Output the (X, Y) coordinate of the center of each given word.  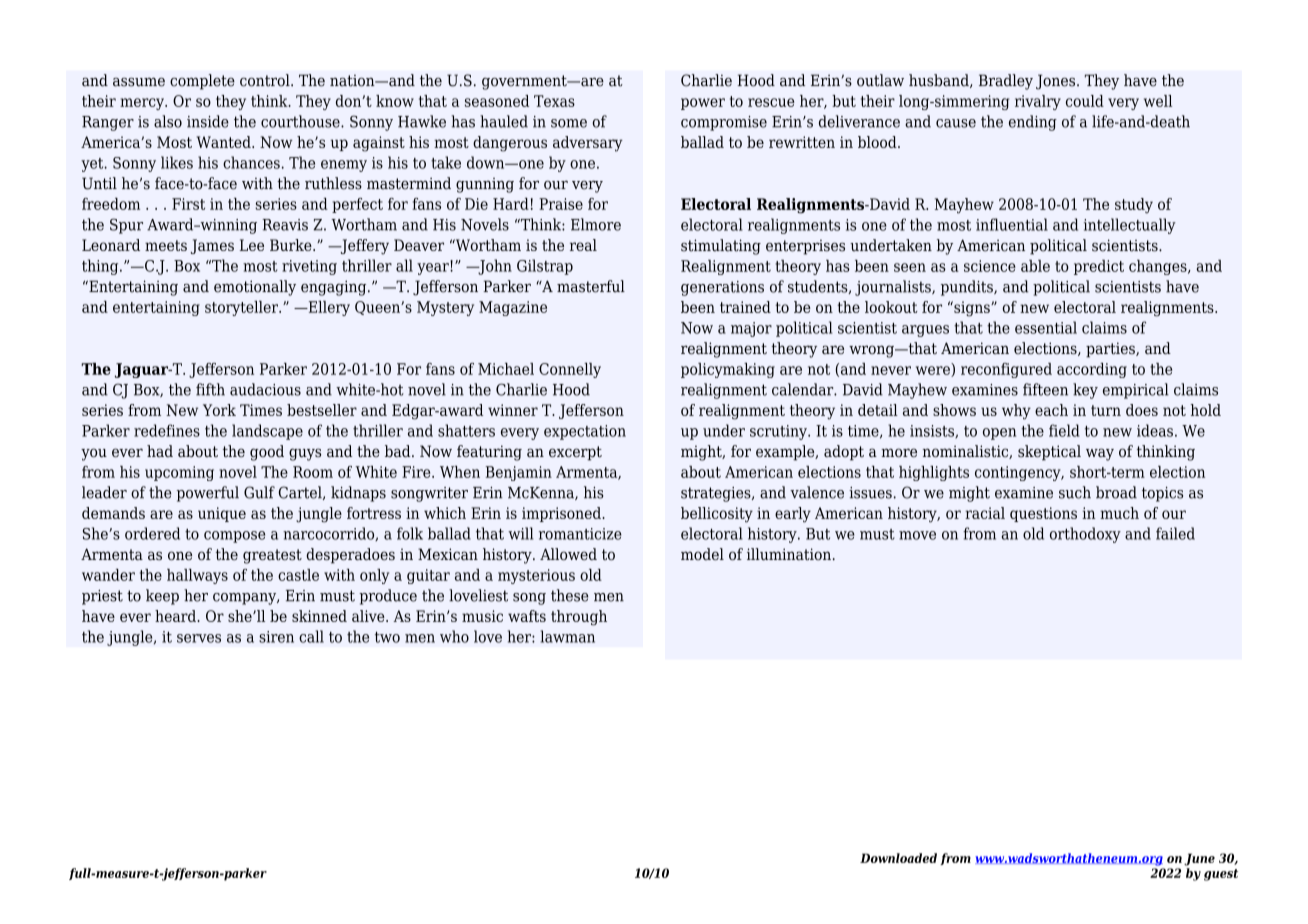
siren (276, 637)
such (1075, 492)
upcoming (179, 473)
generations (722, 288)
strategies (717, 494)
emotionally (255, 288)
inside (208, 121)
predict (1099, 267)
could (1085, 101)
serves (199, 638)
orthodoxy (1085, 535)
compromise (724, 123)
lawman (568, 636)
